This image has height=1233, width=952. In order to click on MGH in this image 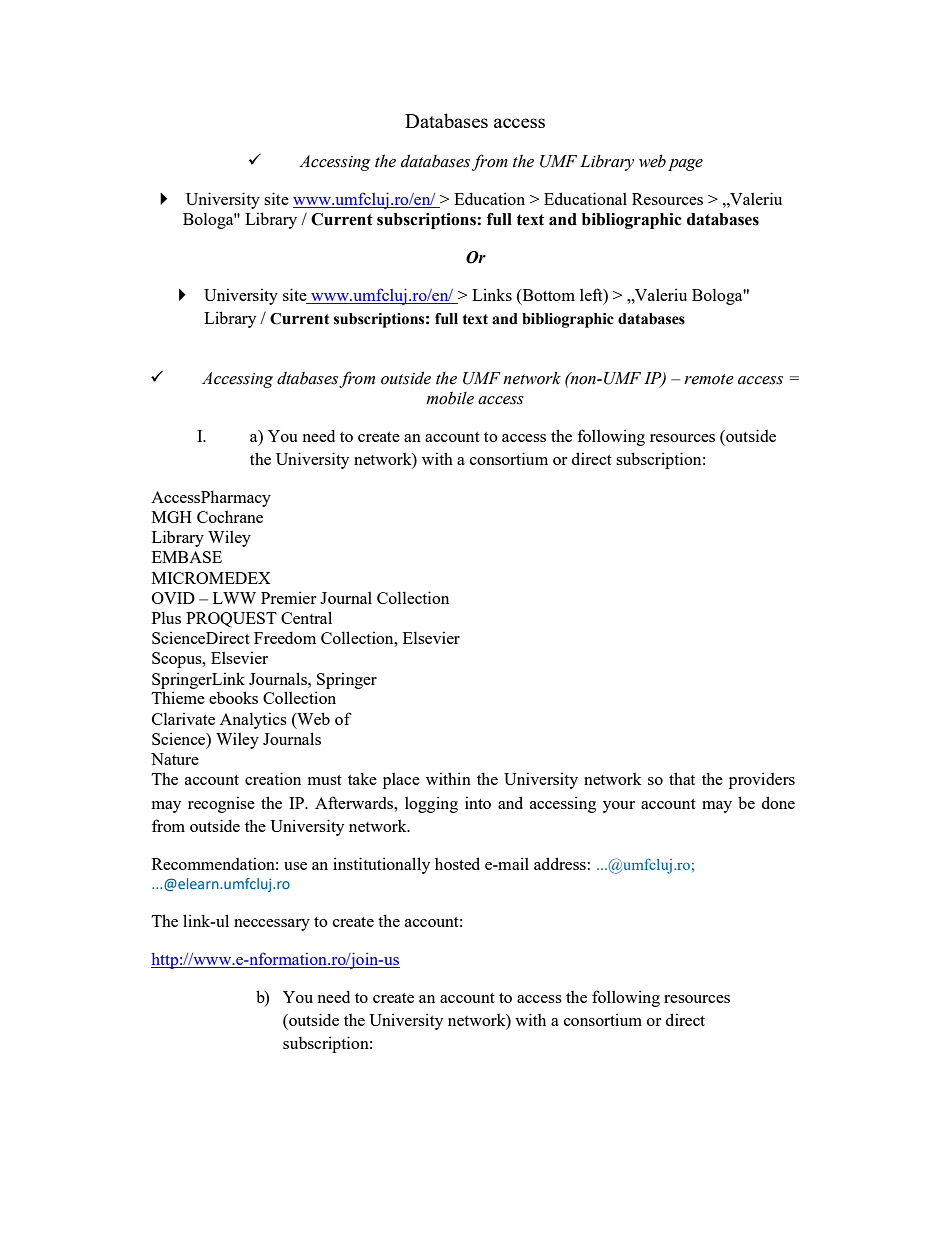, I will do `click(172, 517)`.
